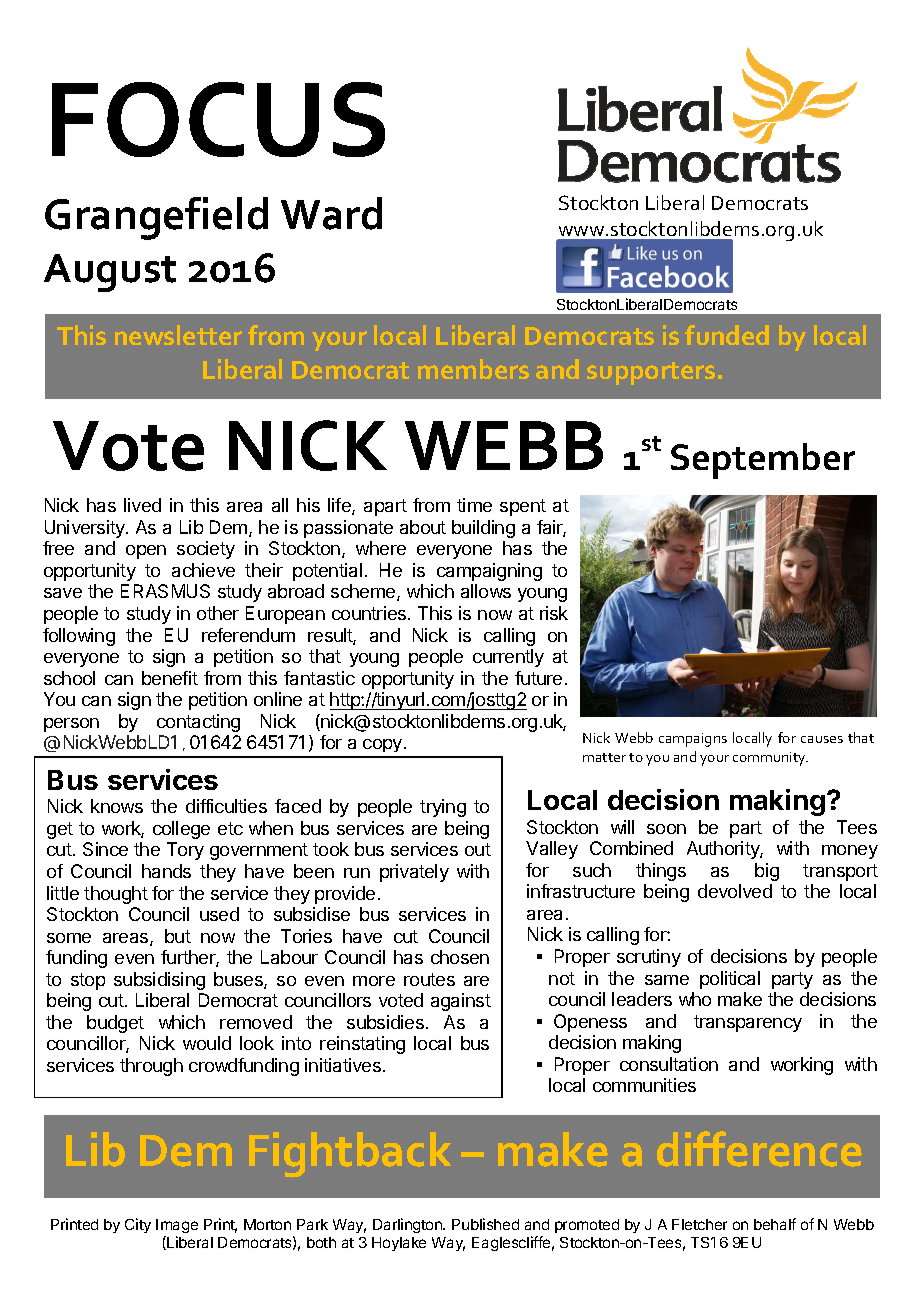 The image size is (924, 1308). What do you see at coordinates (763, 461) in the screenshot?
I see `September` at bounding box center [763, 461].
